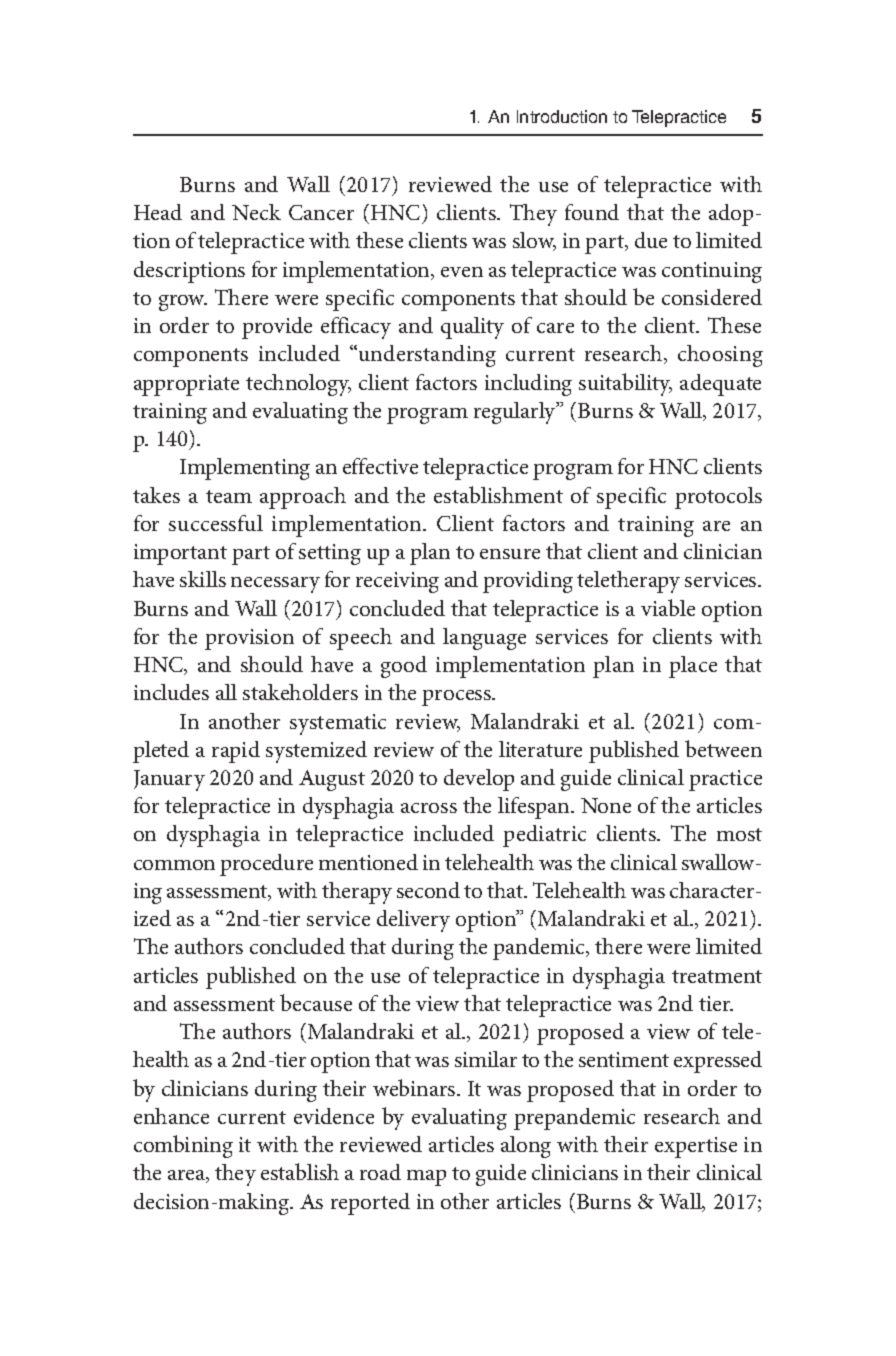 The image size is (896, 1356). Describe the element at coordinates (458, 698) in the page. I see `process` at that location.
